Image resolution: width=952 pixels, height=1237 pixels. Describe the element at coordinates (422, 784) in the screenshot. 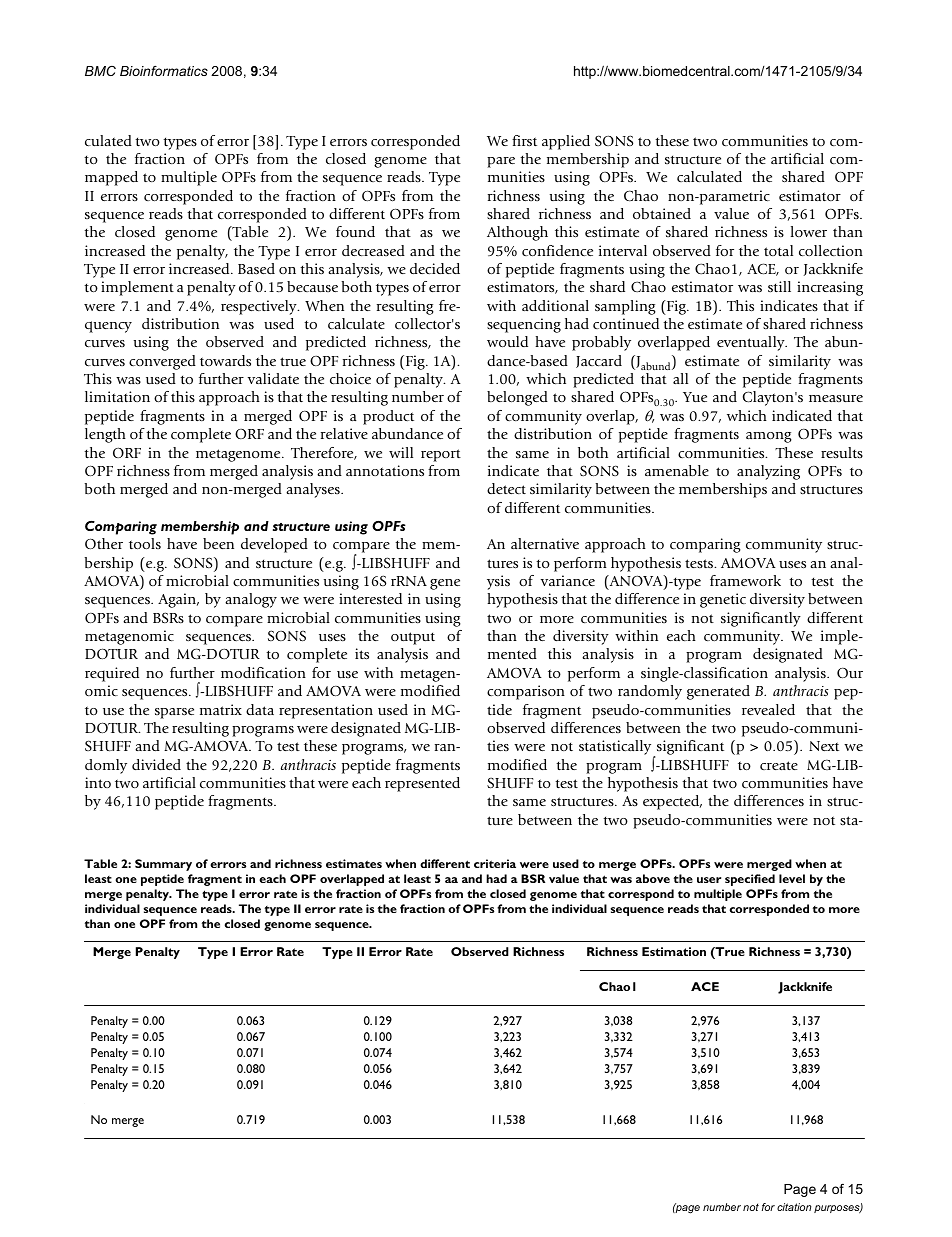

I see `represented` at that location.
